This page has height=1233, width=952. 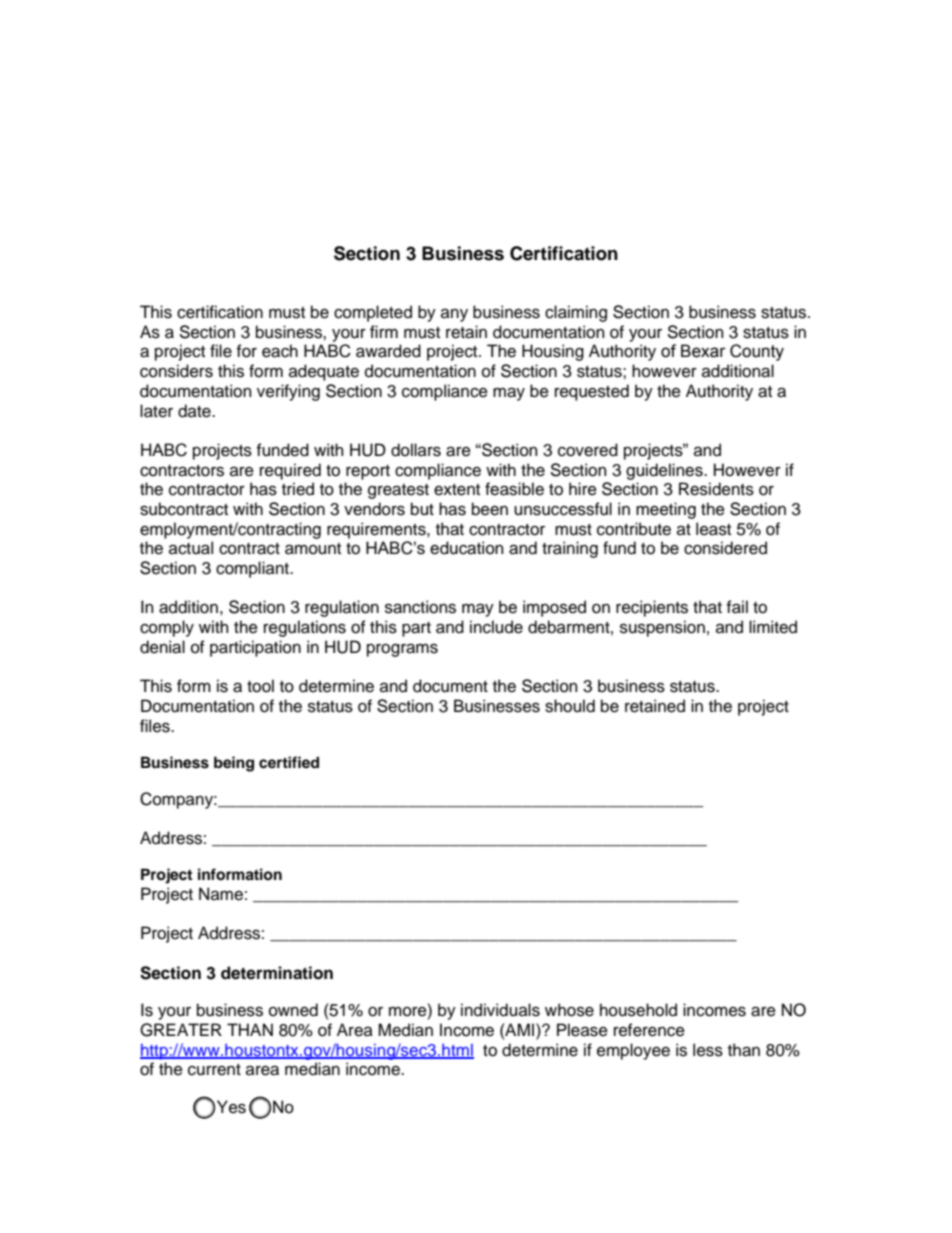 I want to click on County, so click(x=757, y=352).
